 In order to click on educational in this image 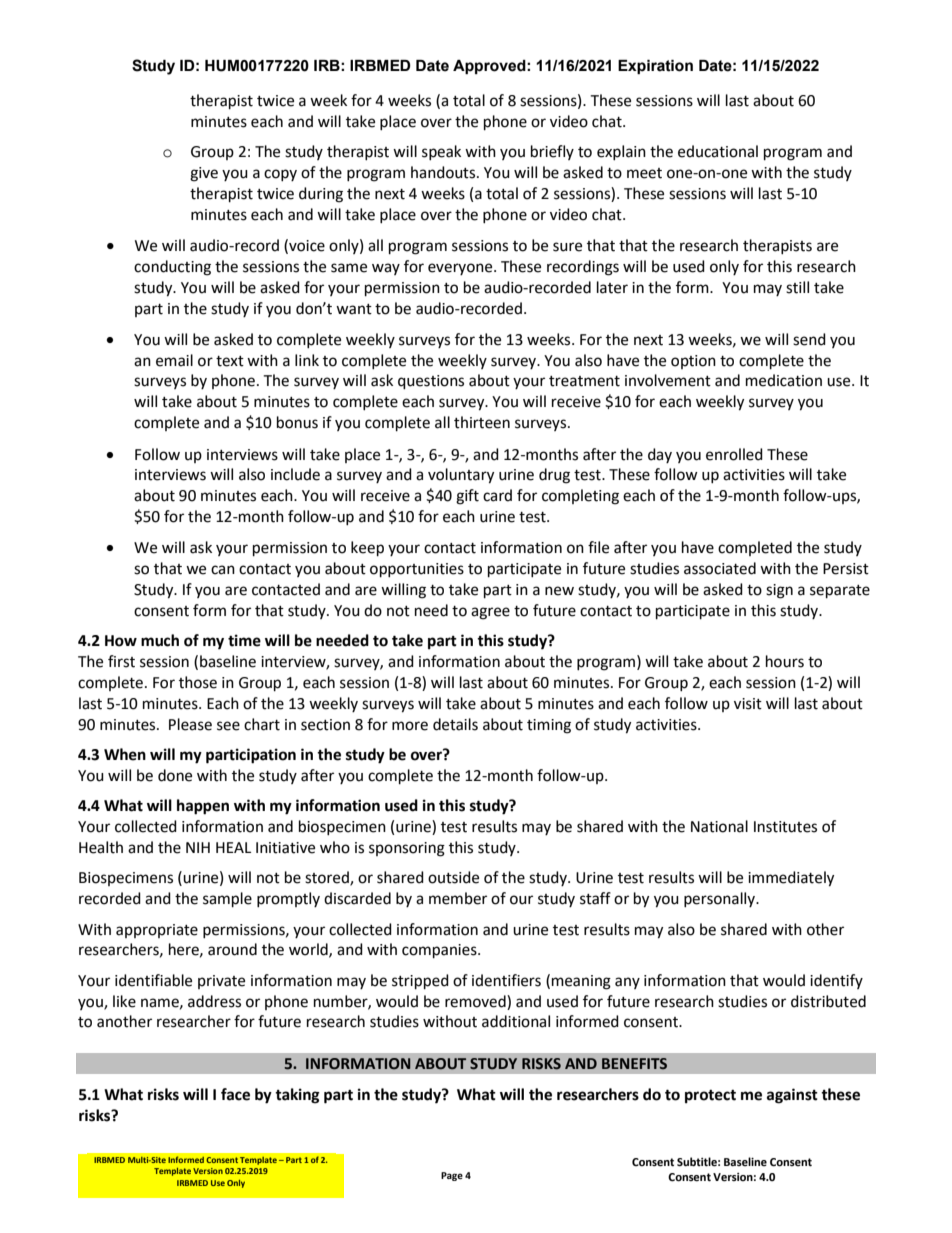, I will do `click(718, 151)`.
